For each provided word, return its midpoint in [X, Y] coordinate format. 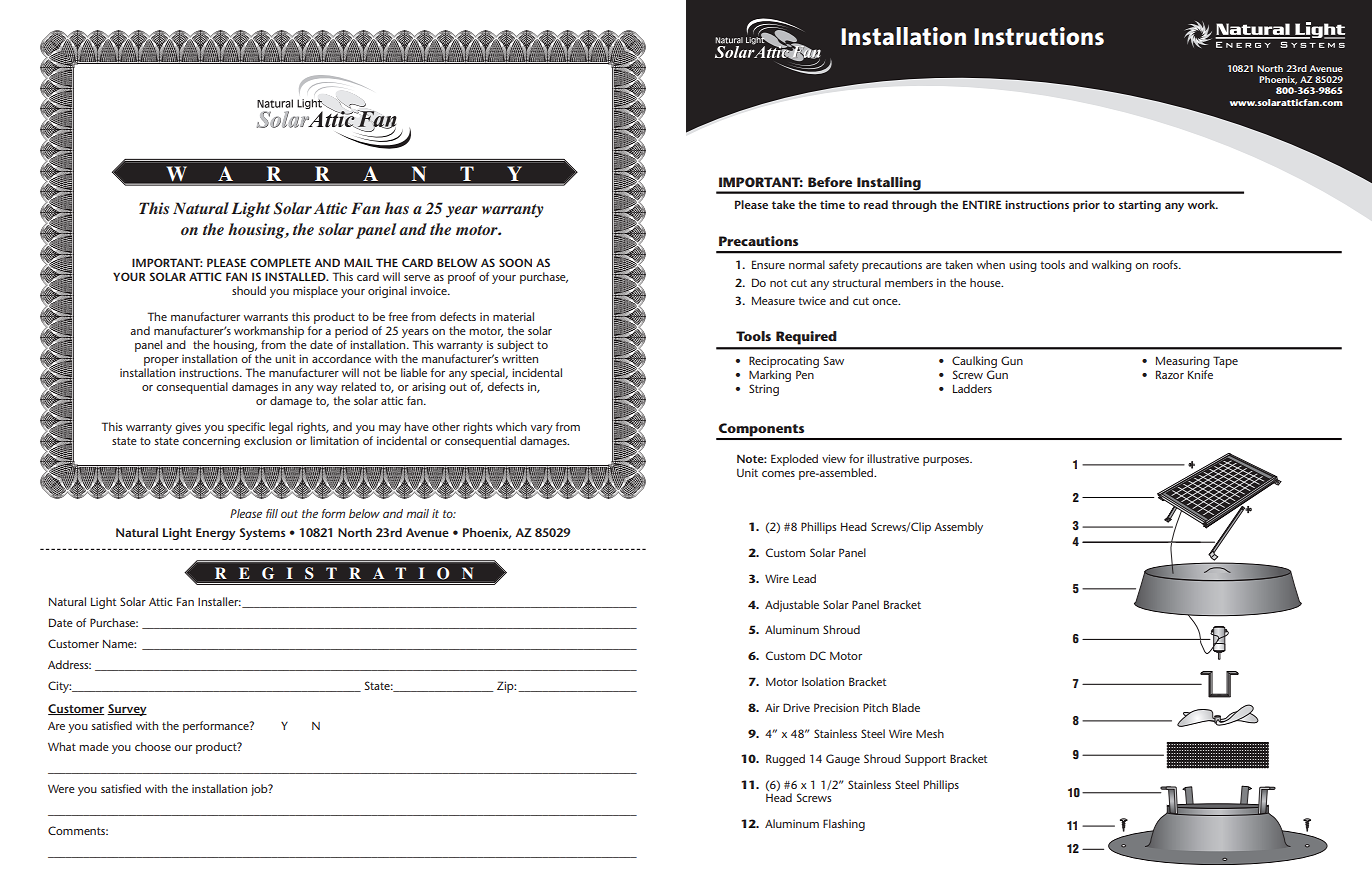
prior [1086, 206]
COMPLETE [280, 262]
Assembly [958, 528]
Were [61, 788]
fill [272, 513]
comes [778, 474]
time [832, 204]
